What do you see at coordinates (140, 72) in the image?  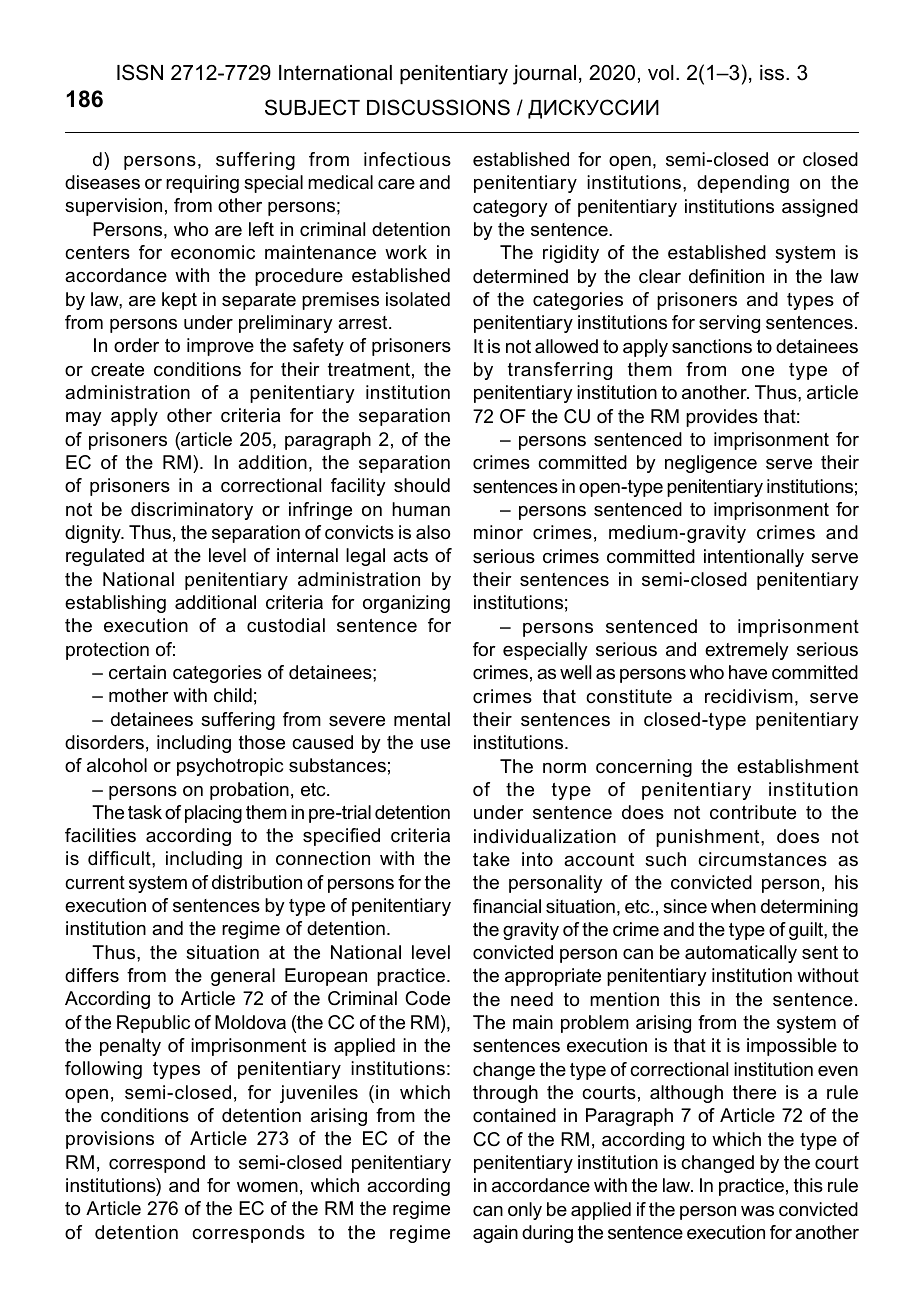 I see `ISSN` at bounding box center [140, 72].
